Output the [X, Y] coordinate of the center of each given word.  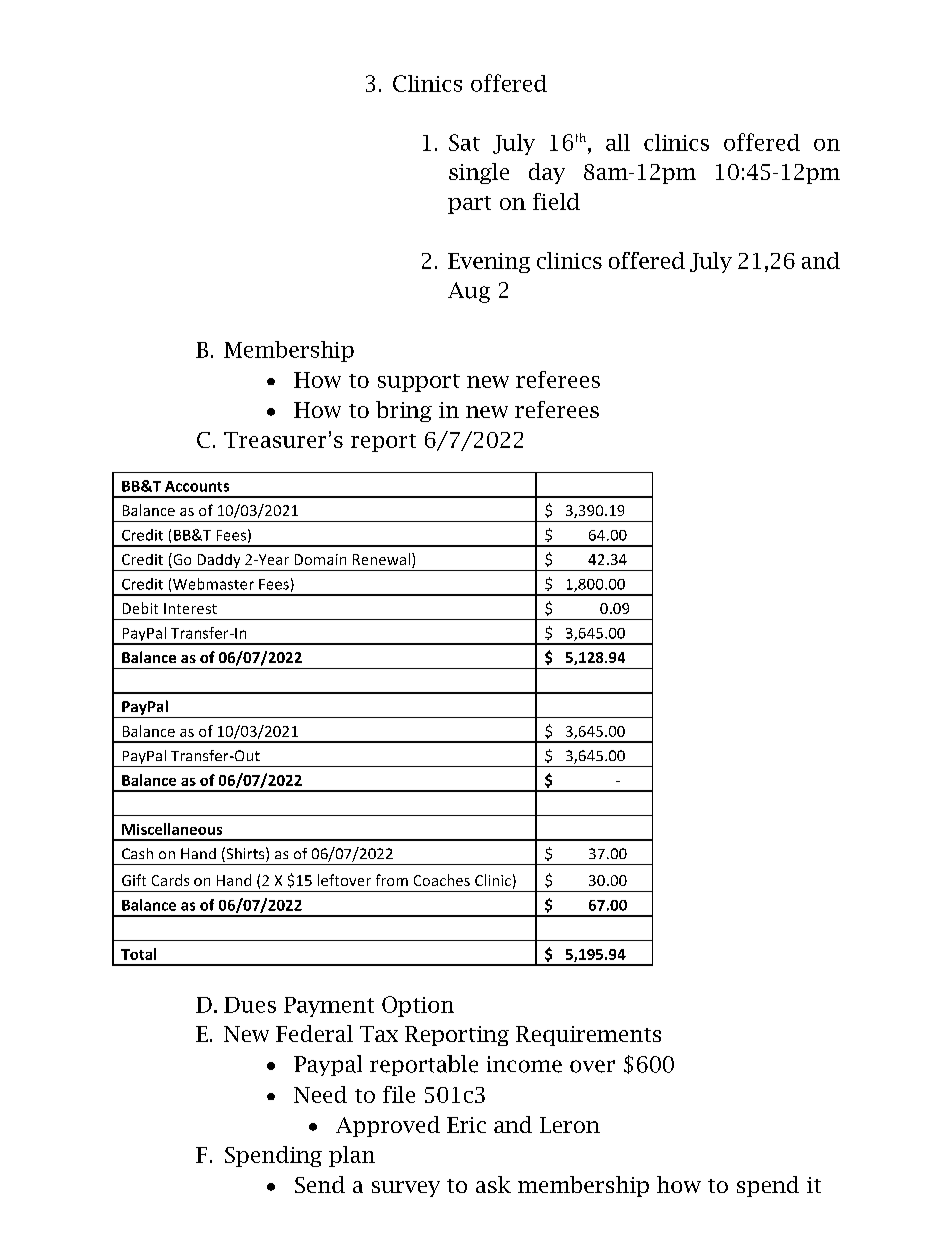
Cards [170, 880]
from [392, 880]
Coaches [442, 880]
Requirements [588, 1036]
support [419, 383]
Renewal [381, 559]
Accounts [197, 486]
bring [404, 411]
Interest [190, 608]
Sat [464, 142]
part [469, 205]
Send [320, 1184]
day [547, 173]
